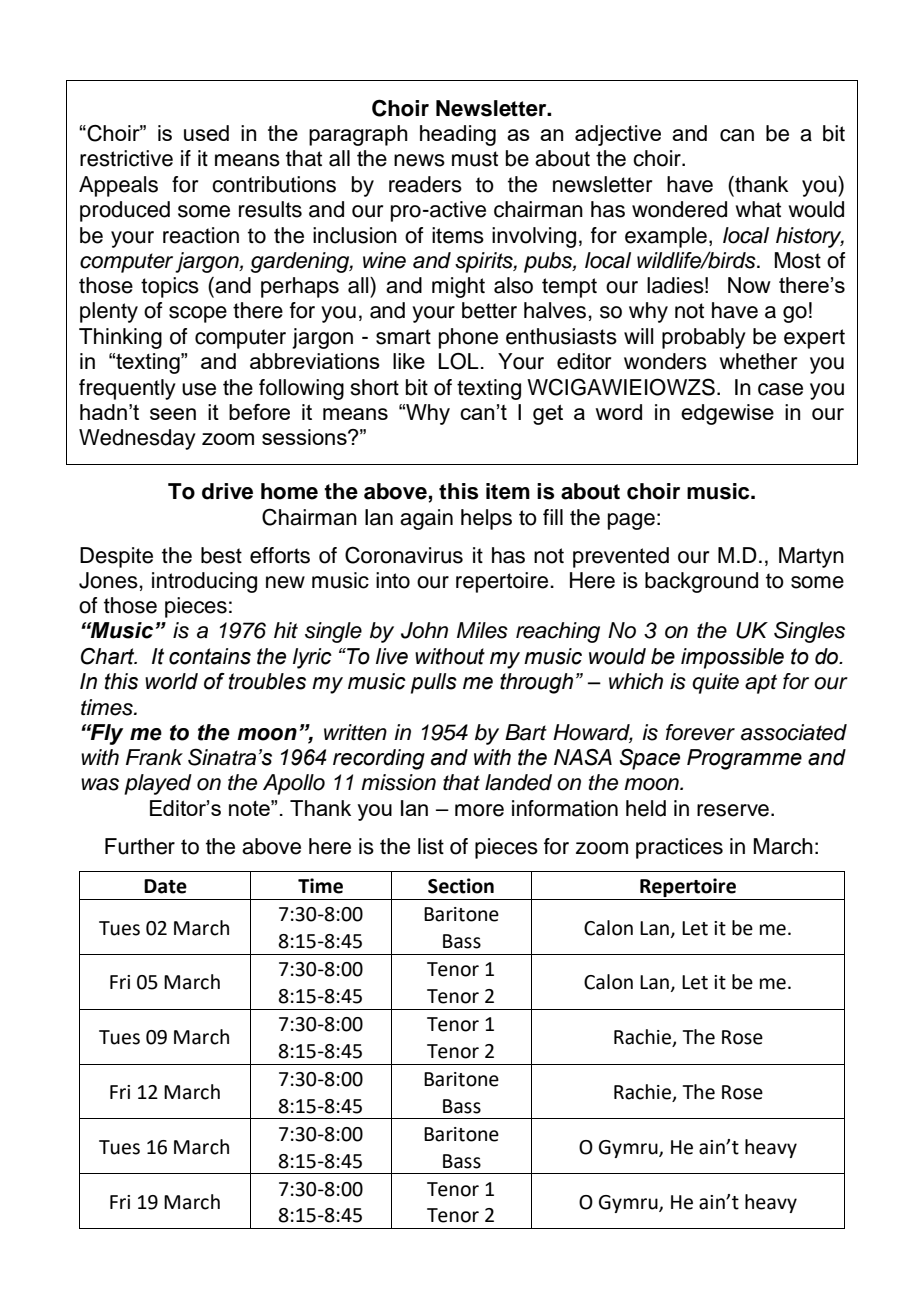  What do you see at coordinates (206, 133) in the screenshot?
I see `used` at bounding box center [206, 133].
